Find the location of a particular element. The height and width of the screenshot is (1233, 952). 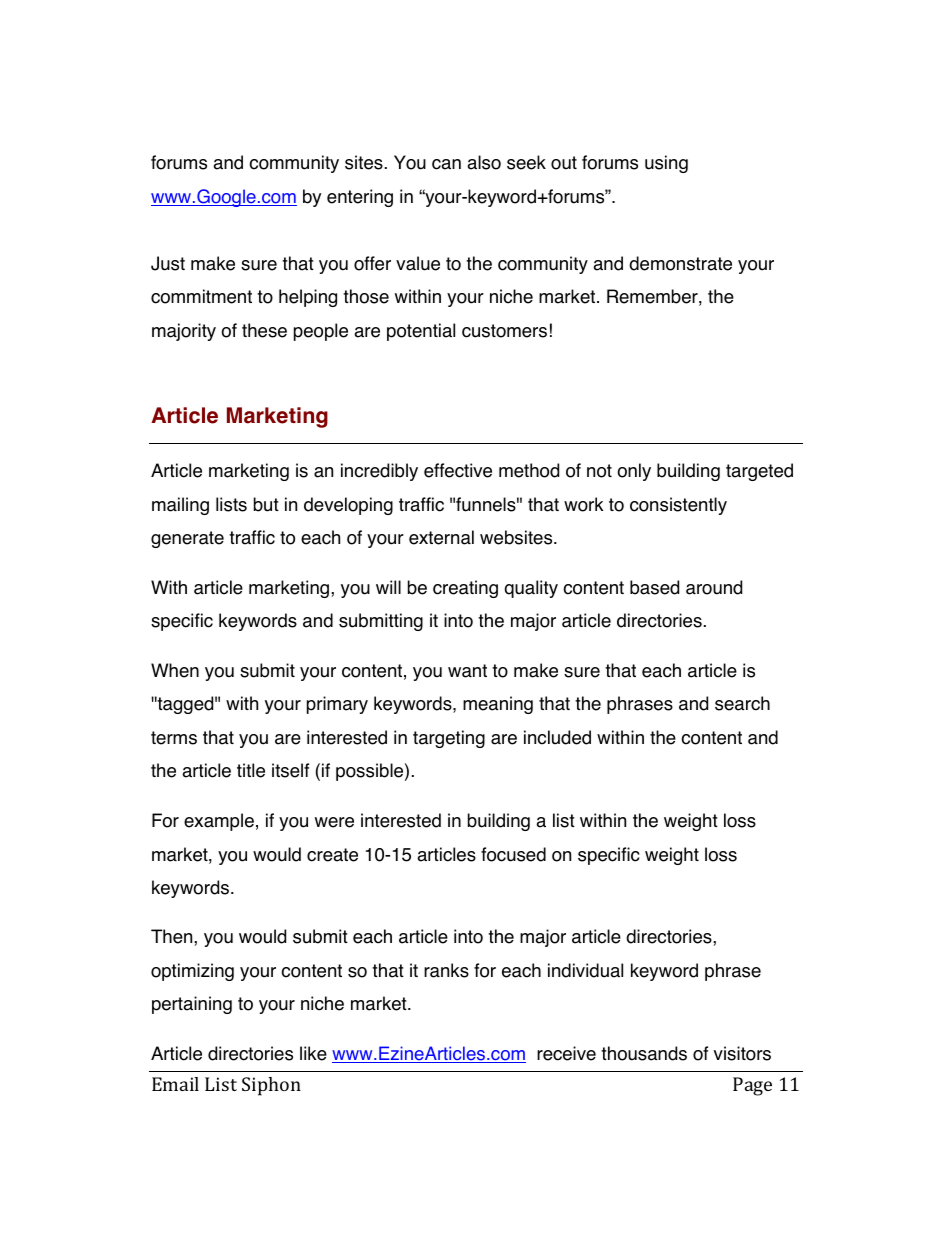

can is located at coordinates (446, 164).
